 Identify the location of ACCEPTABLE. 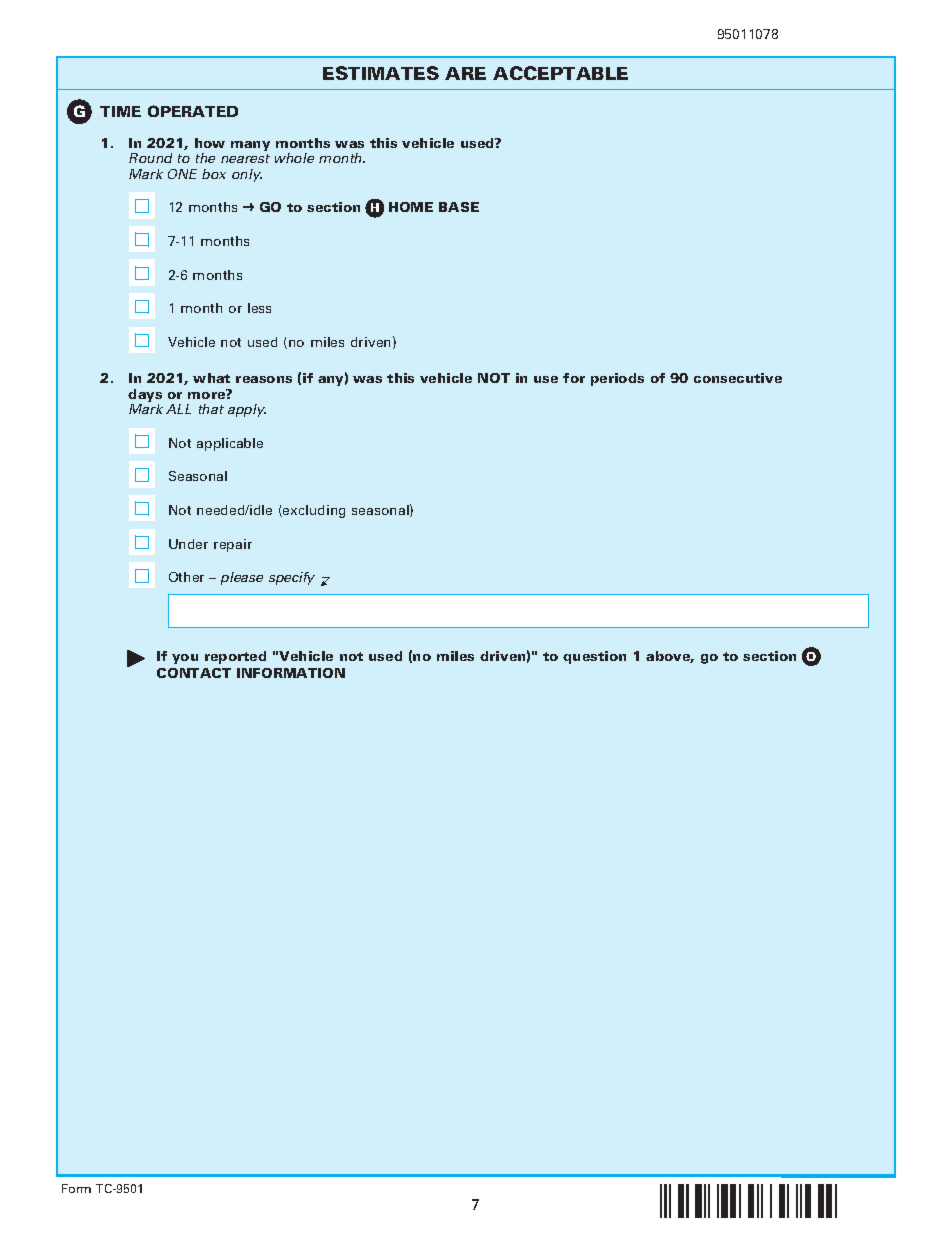
(560, 73).
